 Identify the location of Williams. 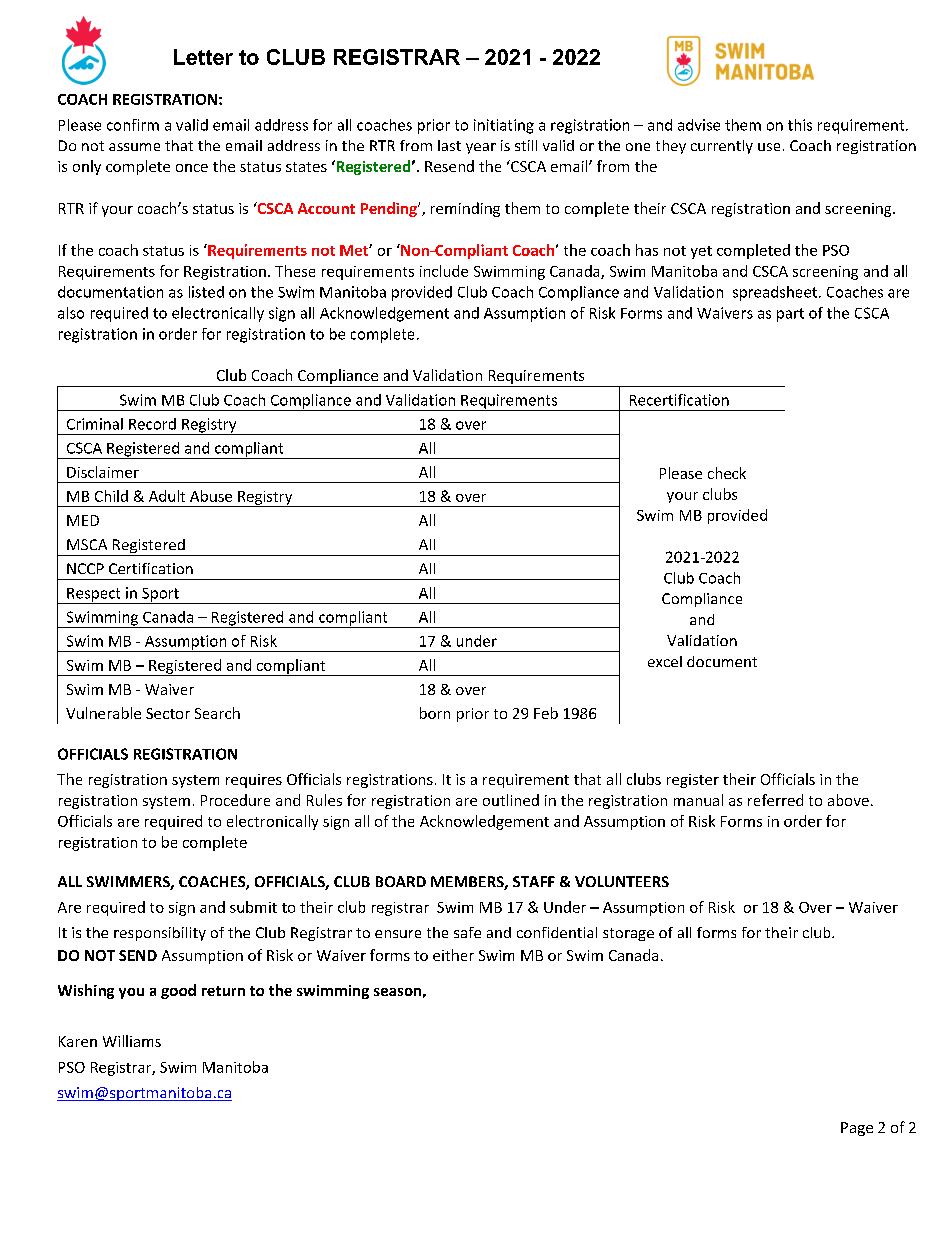
(132, 1041).
